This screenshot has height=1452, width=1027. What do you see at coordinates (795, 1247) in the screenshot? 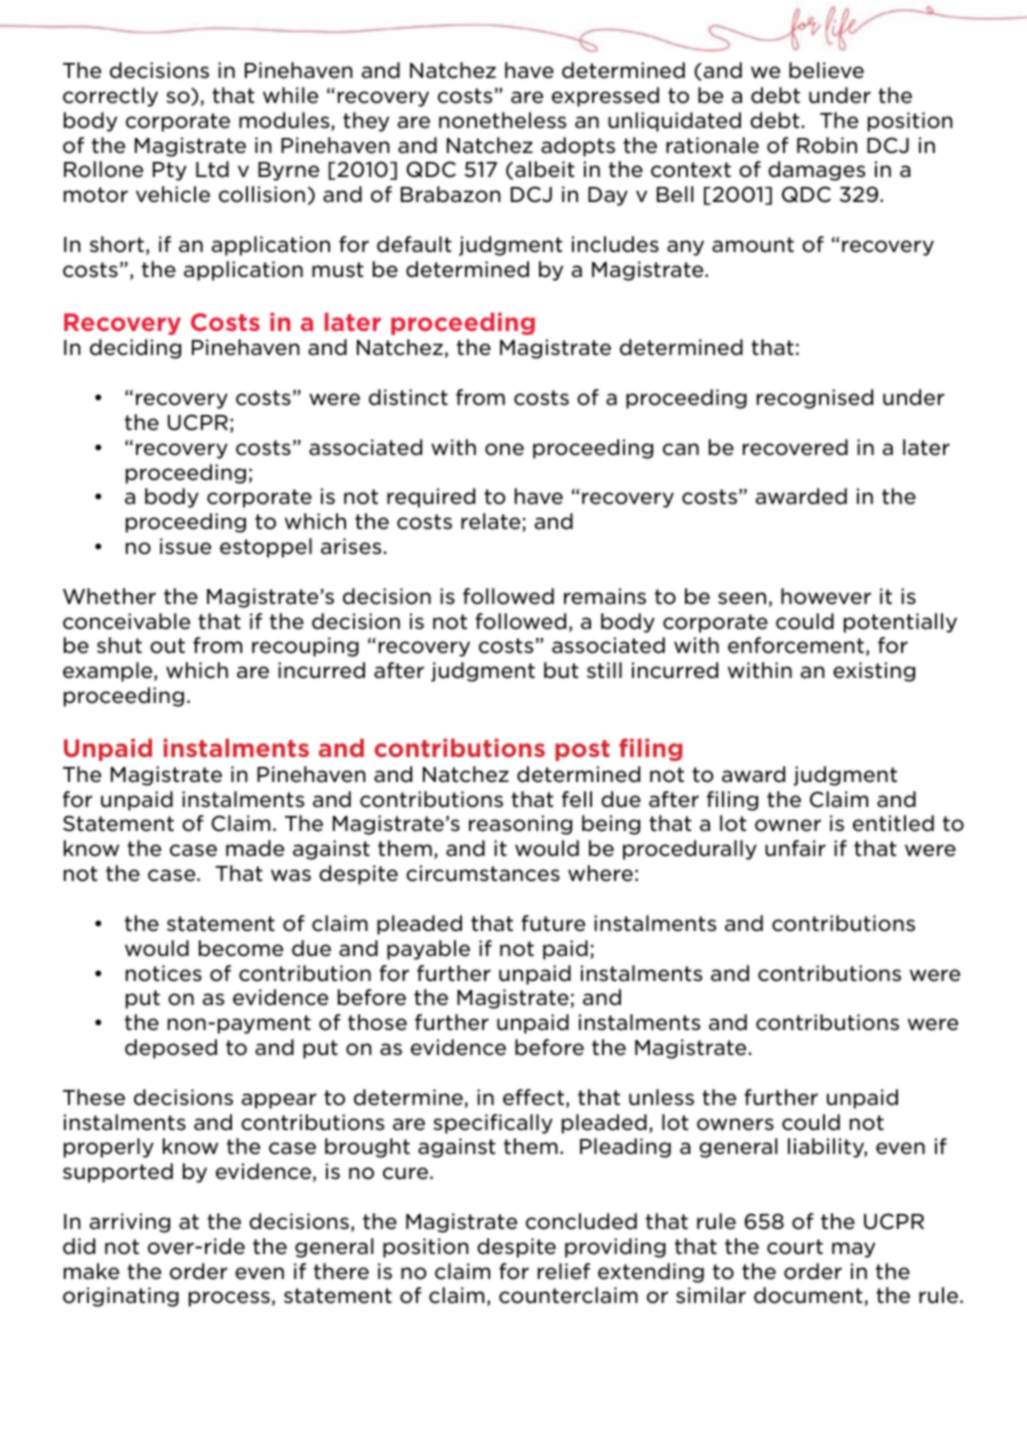
I see `court` at bounding box center [795, 1247].
